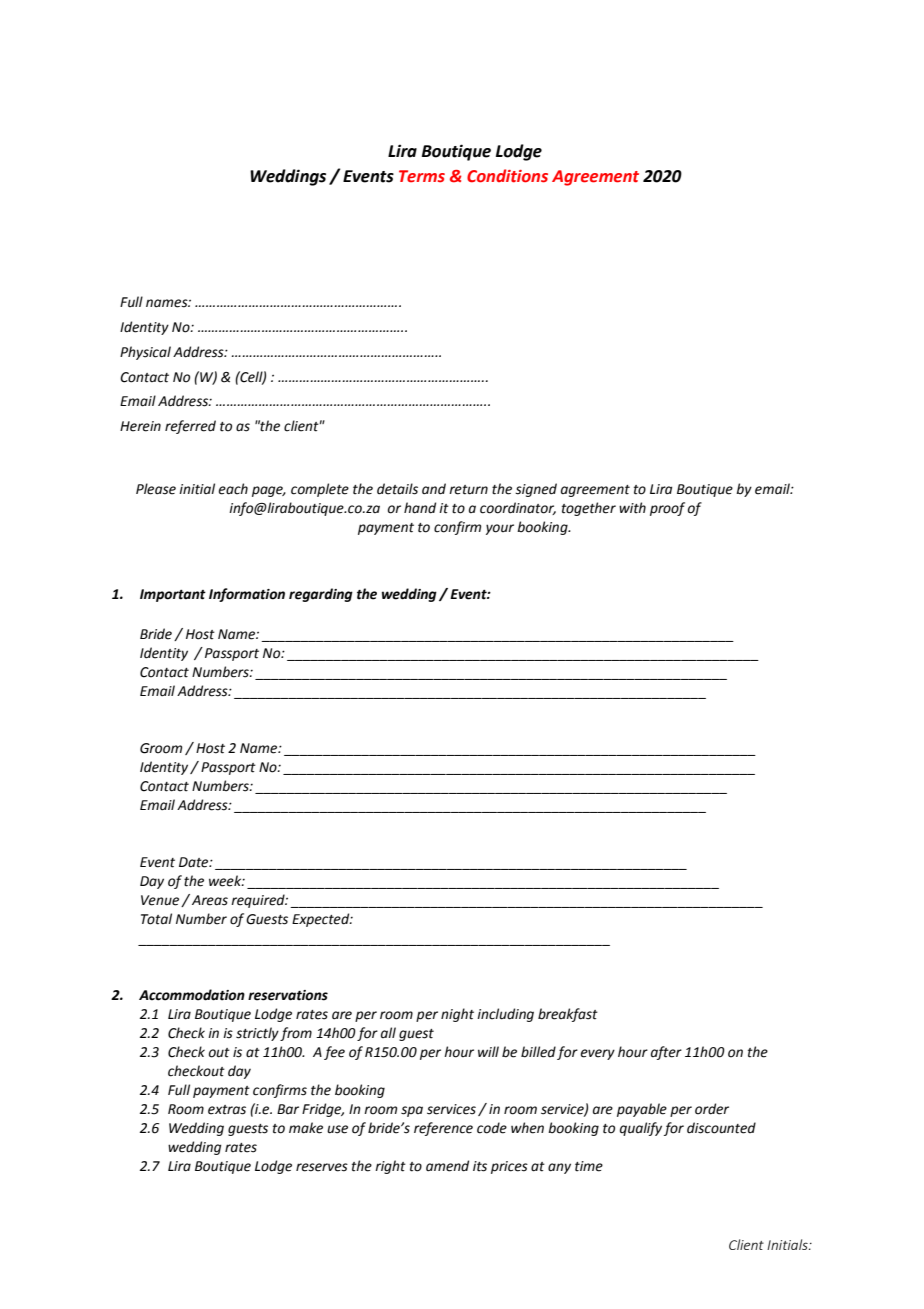 The height and width of the screenshot is (1309, 924). What do you see at coordinates (667, 509) in the screenshot?
I see `proof` at bounding box center [667, 509].
